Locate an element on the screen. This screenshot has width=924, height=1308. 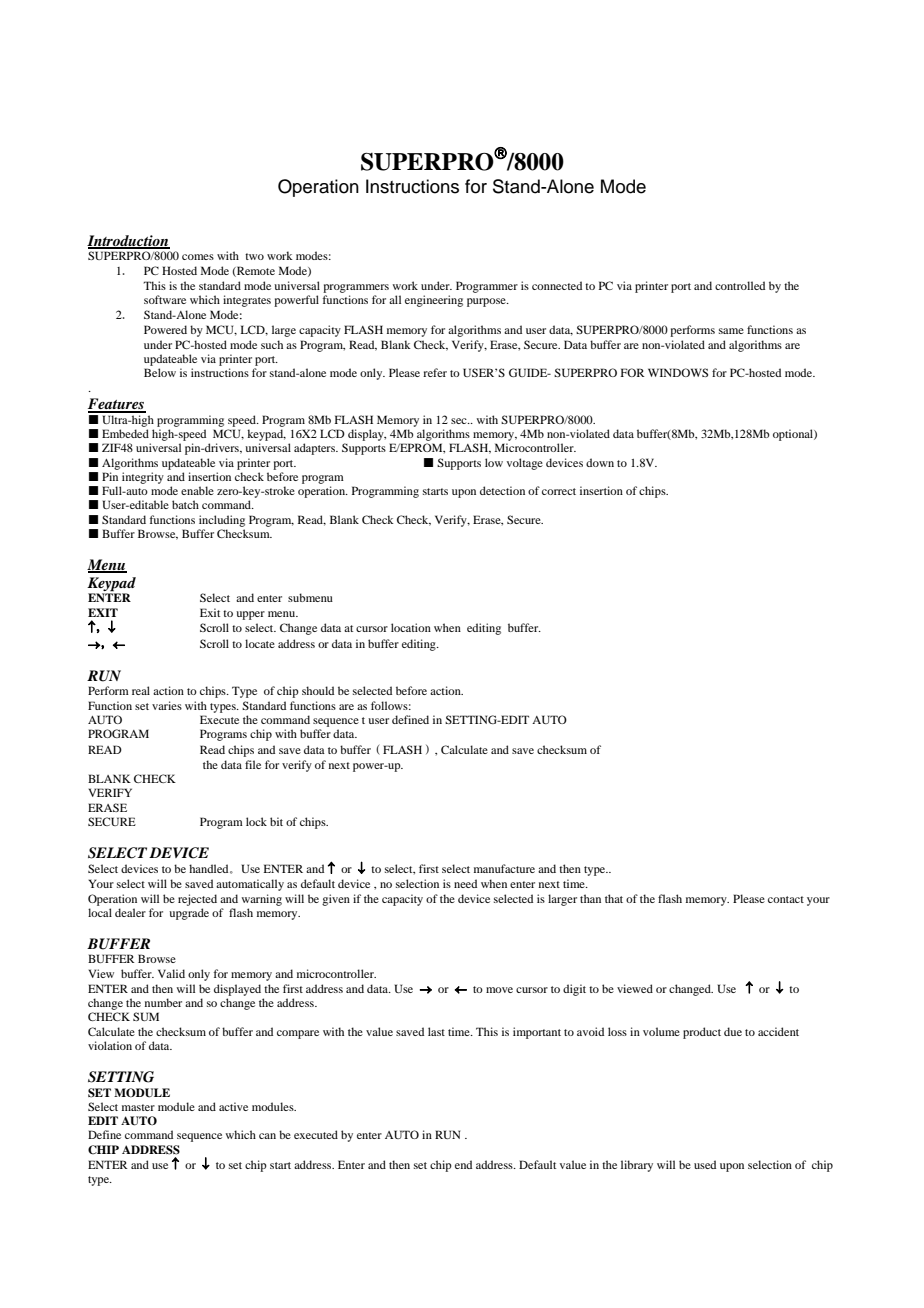
varies is located at coordinates (167, 705).
